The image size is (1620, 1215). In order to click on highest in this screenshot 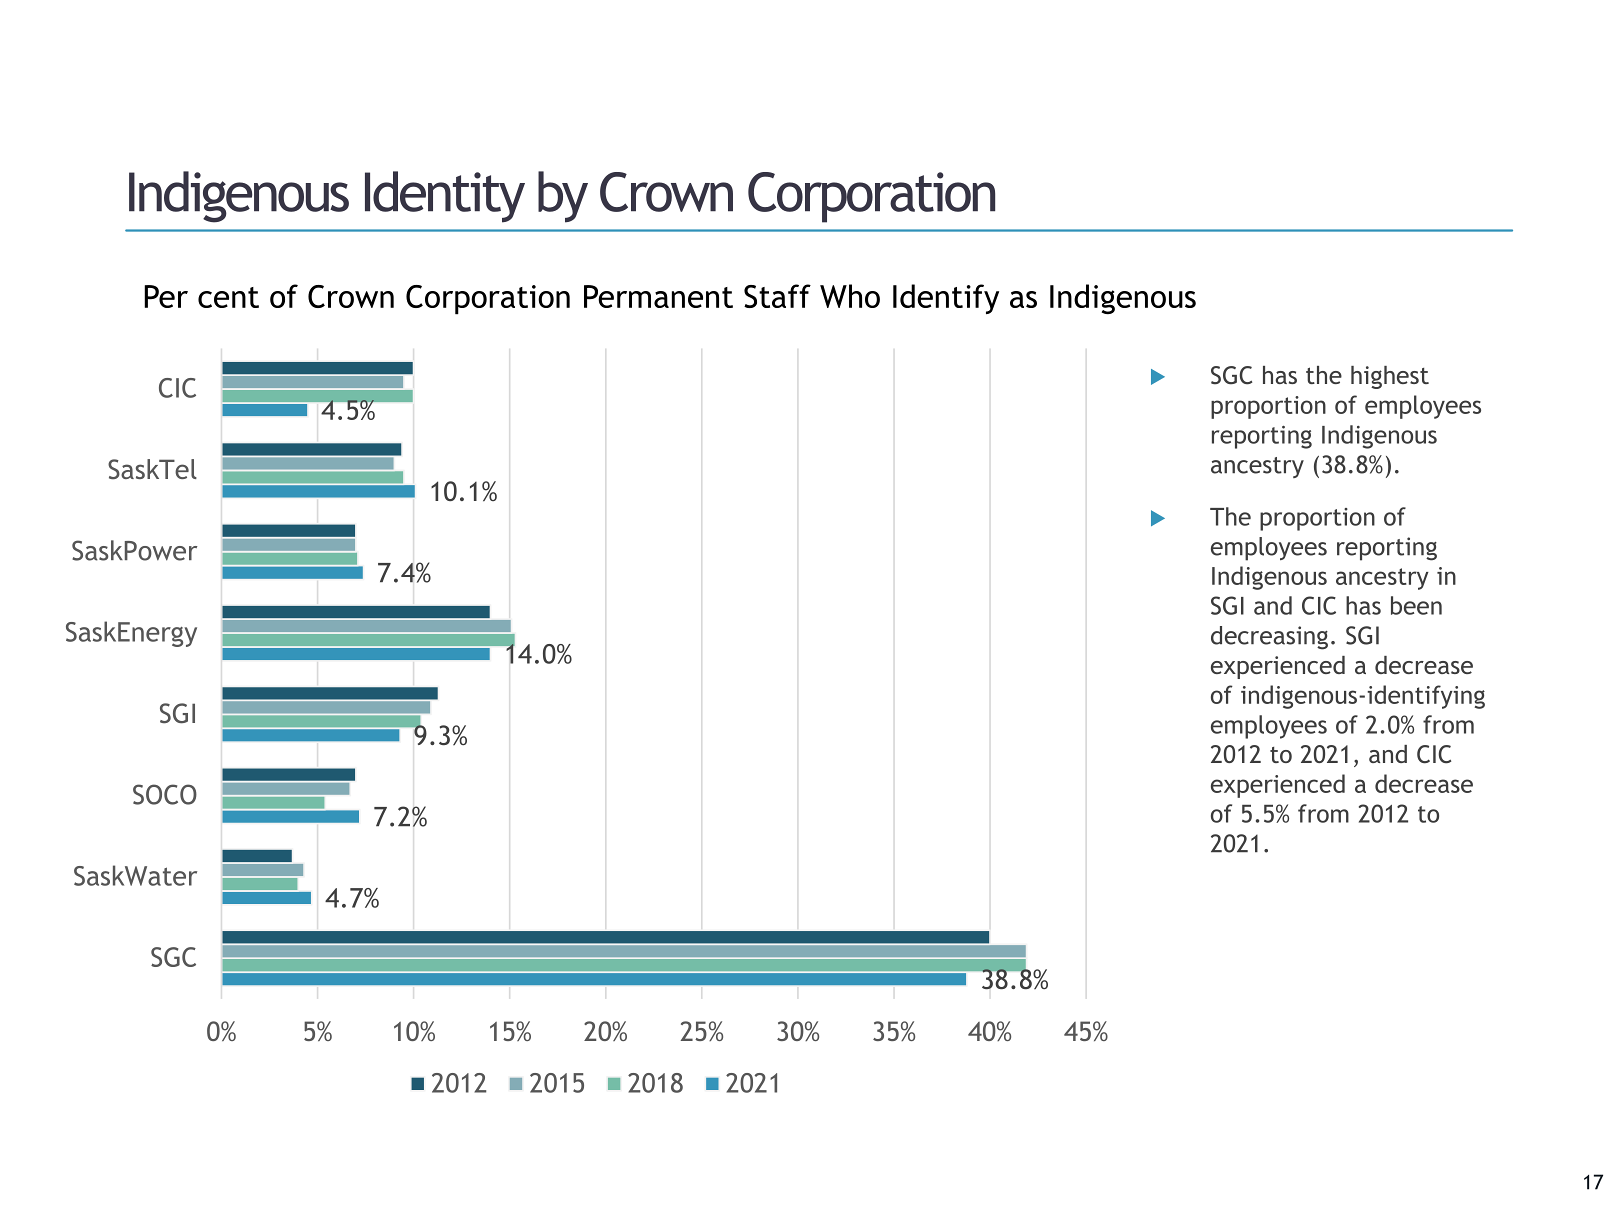, I will do `click(1390, 377)`.
